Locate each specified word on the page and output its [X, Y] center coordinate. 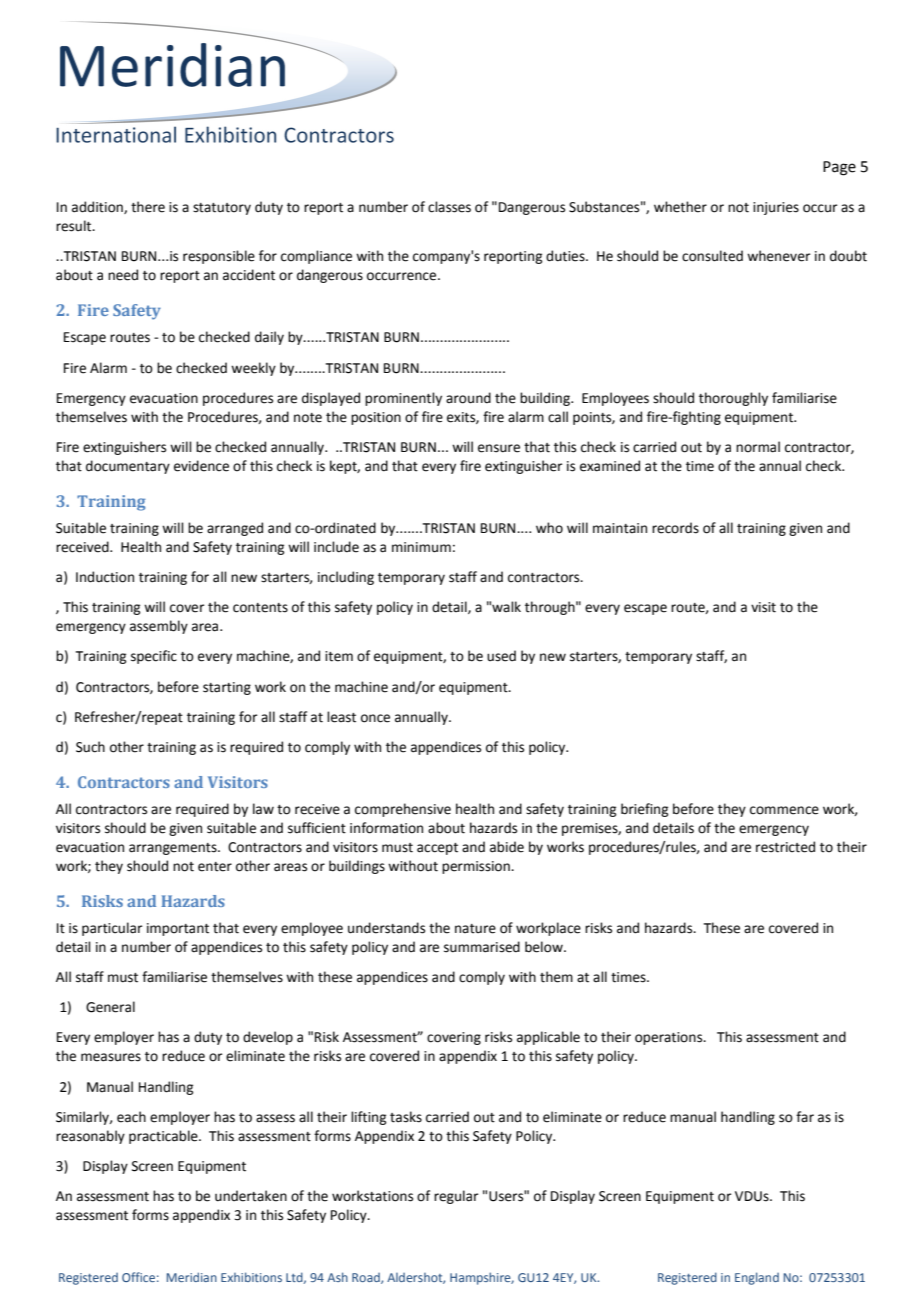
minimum [421, 547]
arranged [235, 529]
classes [449, 207]
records [675, 528]
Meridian [192, 1277]
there [148, 207]
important [178, 929]
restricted [785, 847]
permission [477, 867]
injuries [776, 208]
